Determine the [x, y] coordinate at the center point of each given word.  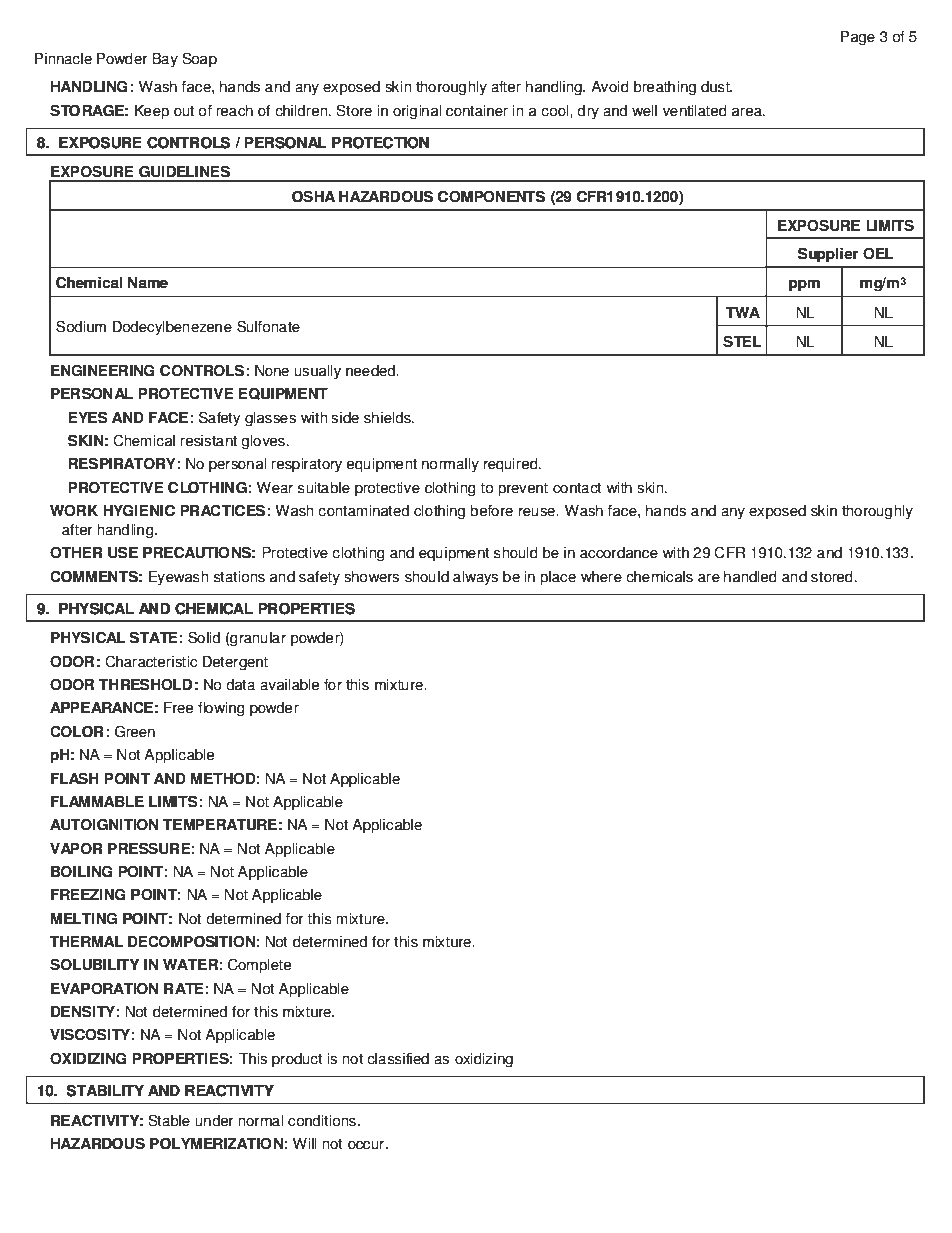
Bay [165, 60]
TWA [742, 312]
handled [750, 577]
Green [135, 731]
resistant [208, 441]
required [512, 465]
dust [716, 87]
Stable [169, 1120]
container [477, 111]
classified [398, 1059]
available [289, 685]
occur [366, 1145]
